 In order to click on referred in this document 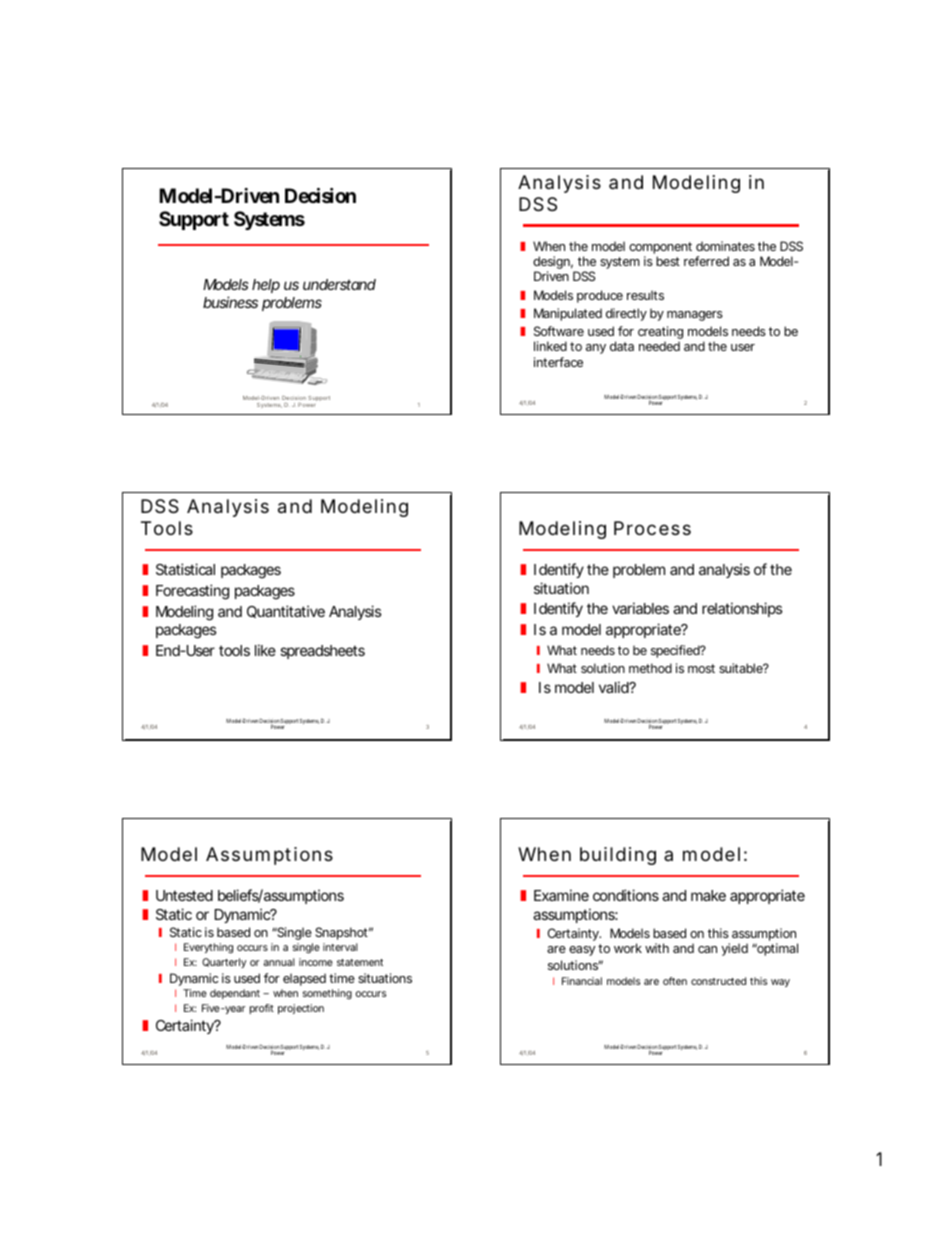, I will do `click(706, 261)`.
